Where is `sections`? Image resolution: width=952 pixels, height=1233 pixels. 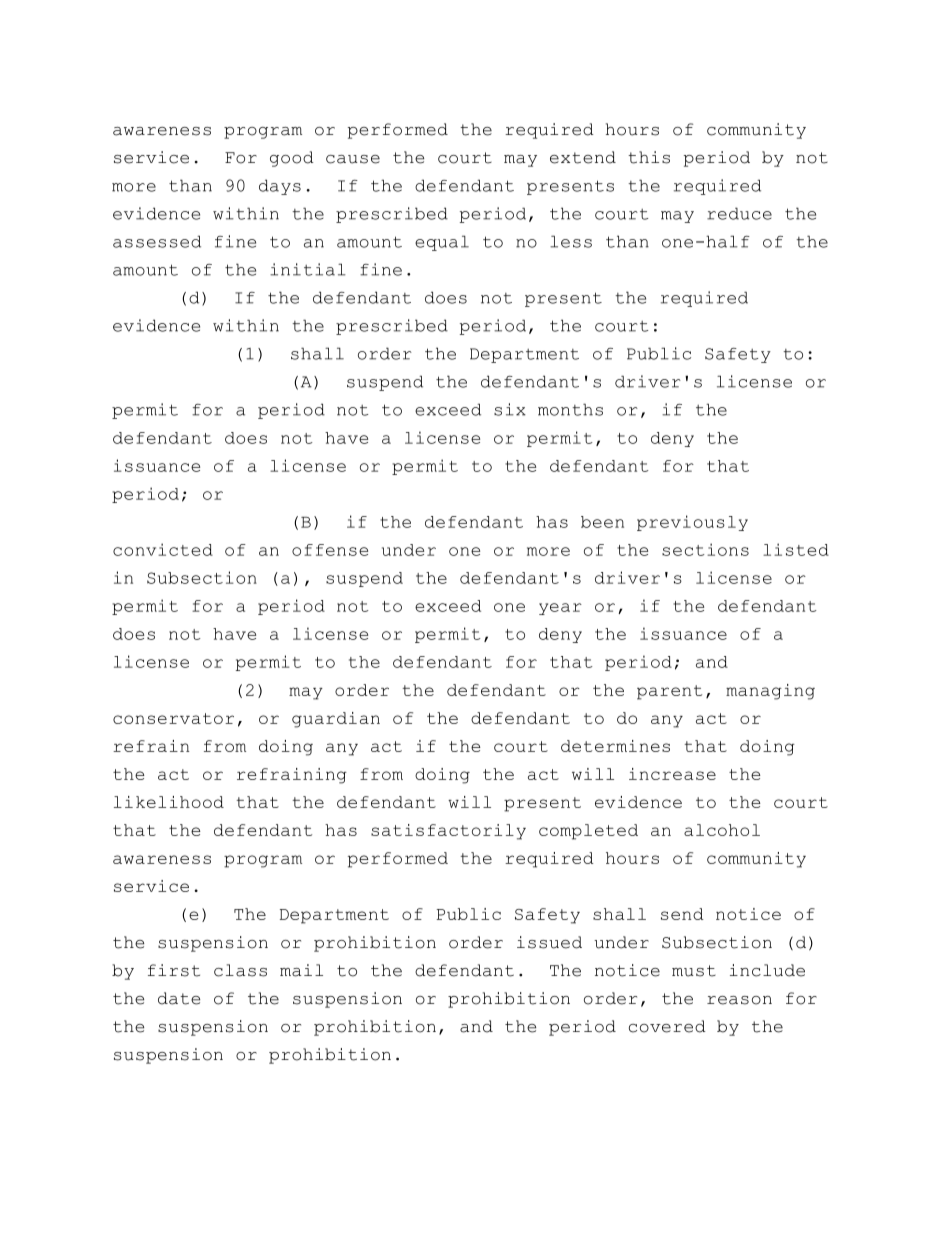
sections is located at coordinates (705, 549).
